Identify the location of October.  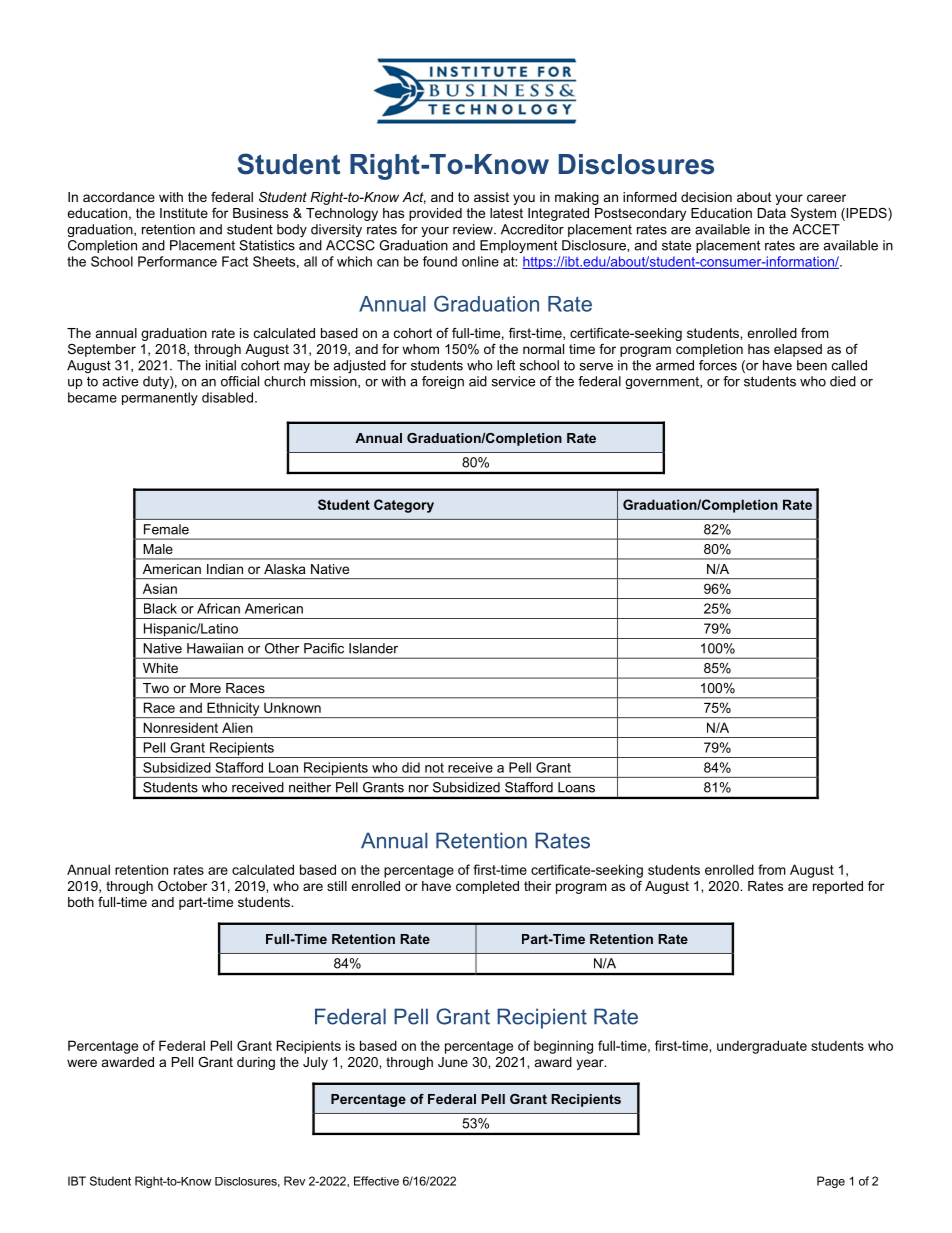
(182, 886).
